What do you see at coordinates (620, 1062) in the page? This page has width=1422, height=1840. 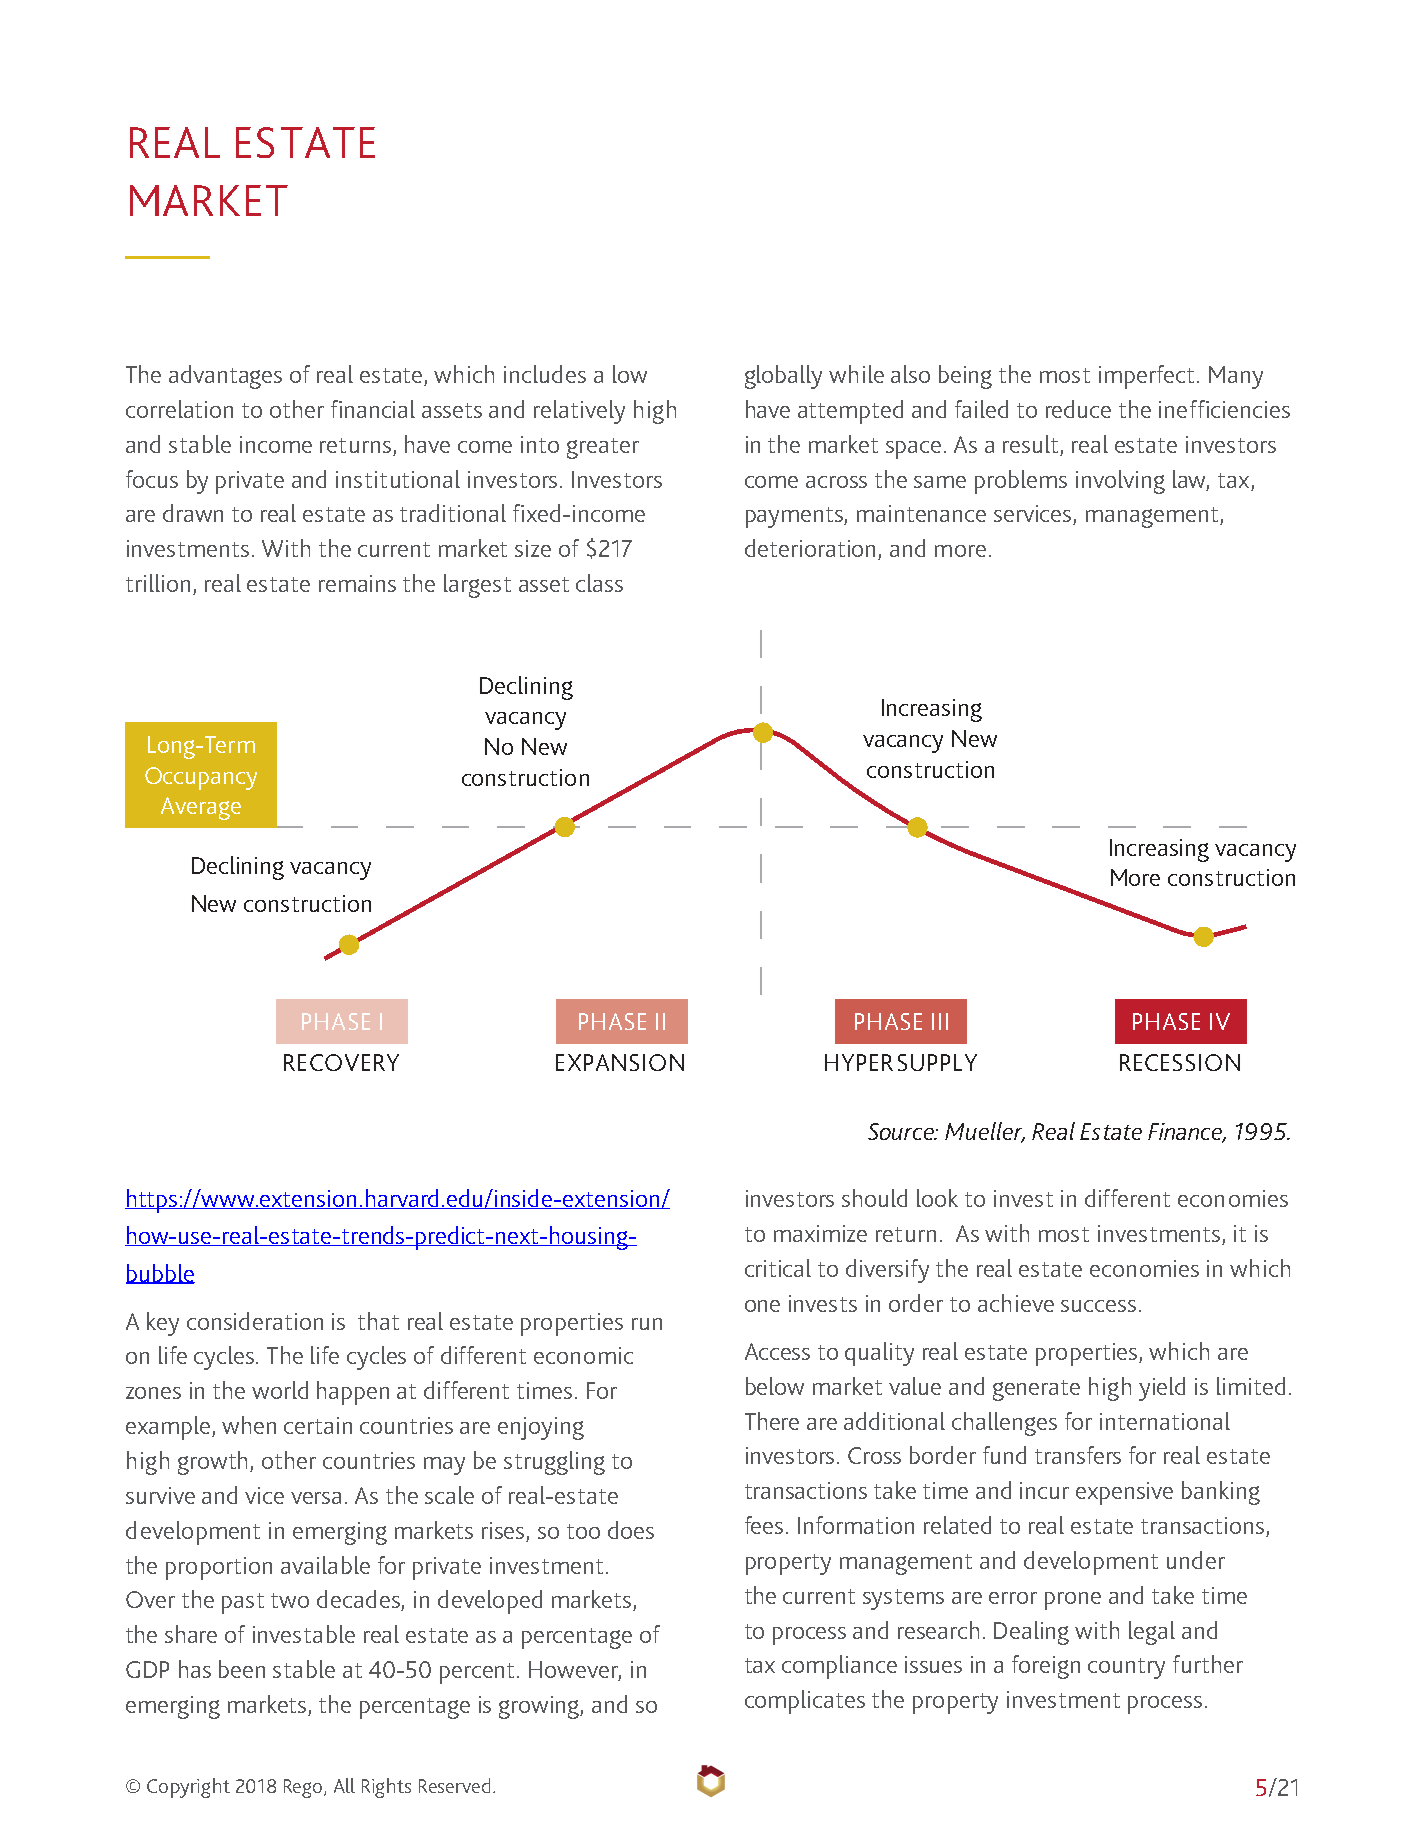 I see `EXPANSION` at bounding box center [620, 1062].
